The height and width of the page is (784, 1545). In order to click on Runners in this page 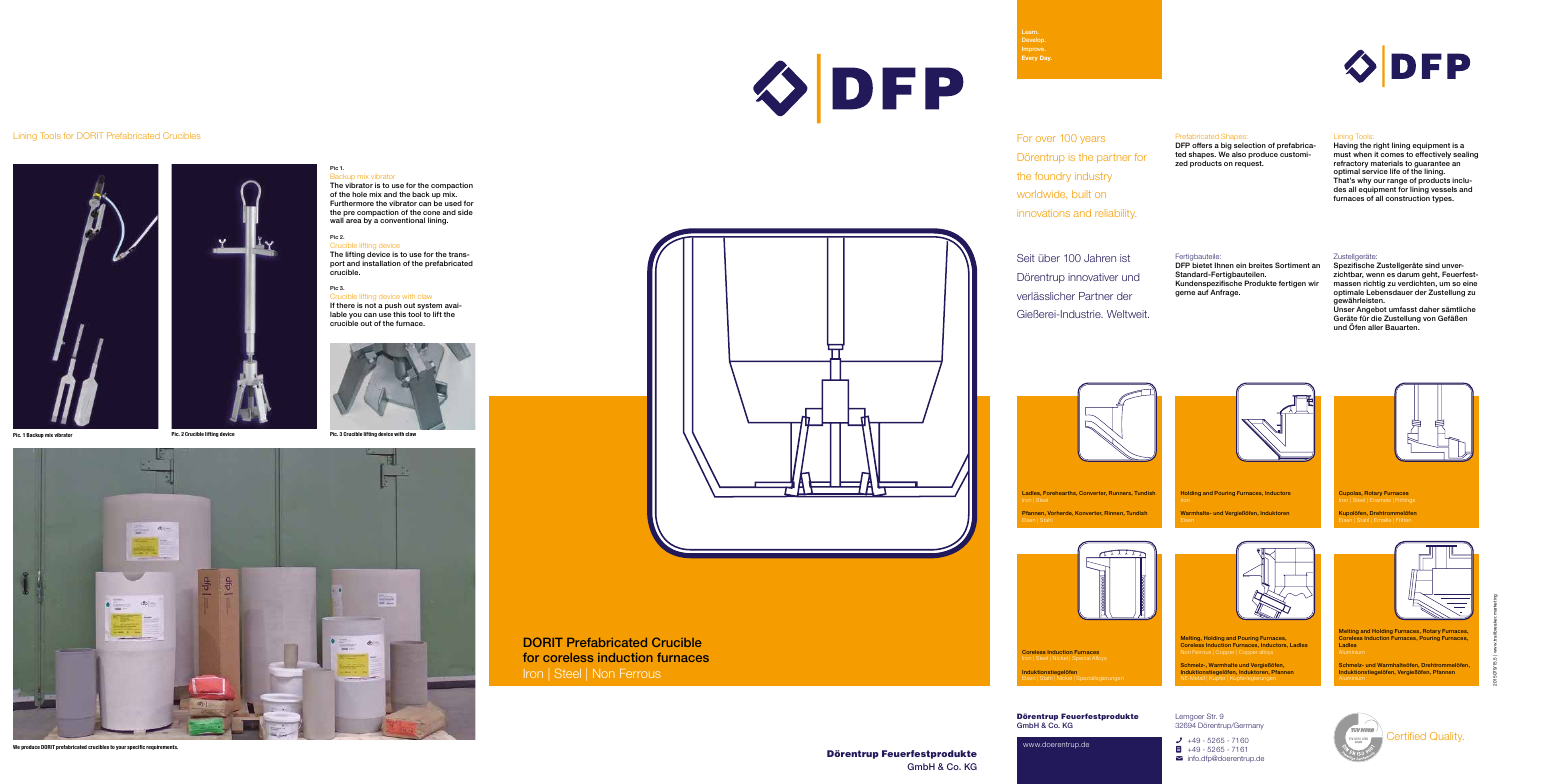, I will do `click(1120, 493)`.
